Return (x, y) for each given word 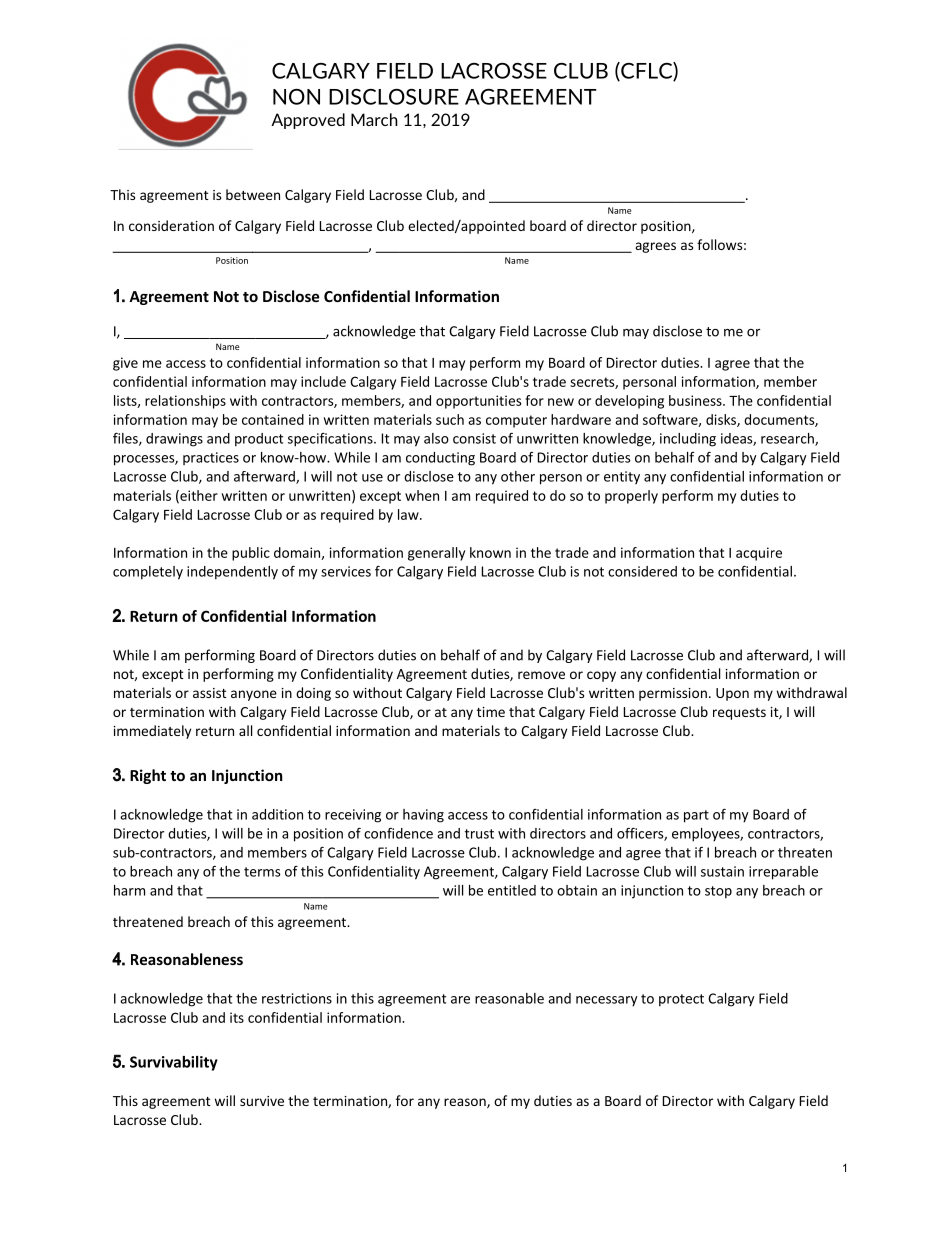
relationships (185, 402)
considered (642, 571)
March (374, 119)
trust (479, 834)
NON (296, 97)
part (696, 816)
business (696, 400)
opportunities (478, 402)
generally (436, 554)
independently (232, 573)
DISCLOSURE (394, 97)
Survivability (174, 1063)
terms (262, 872)
